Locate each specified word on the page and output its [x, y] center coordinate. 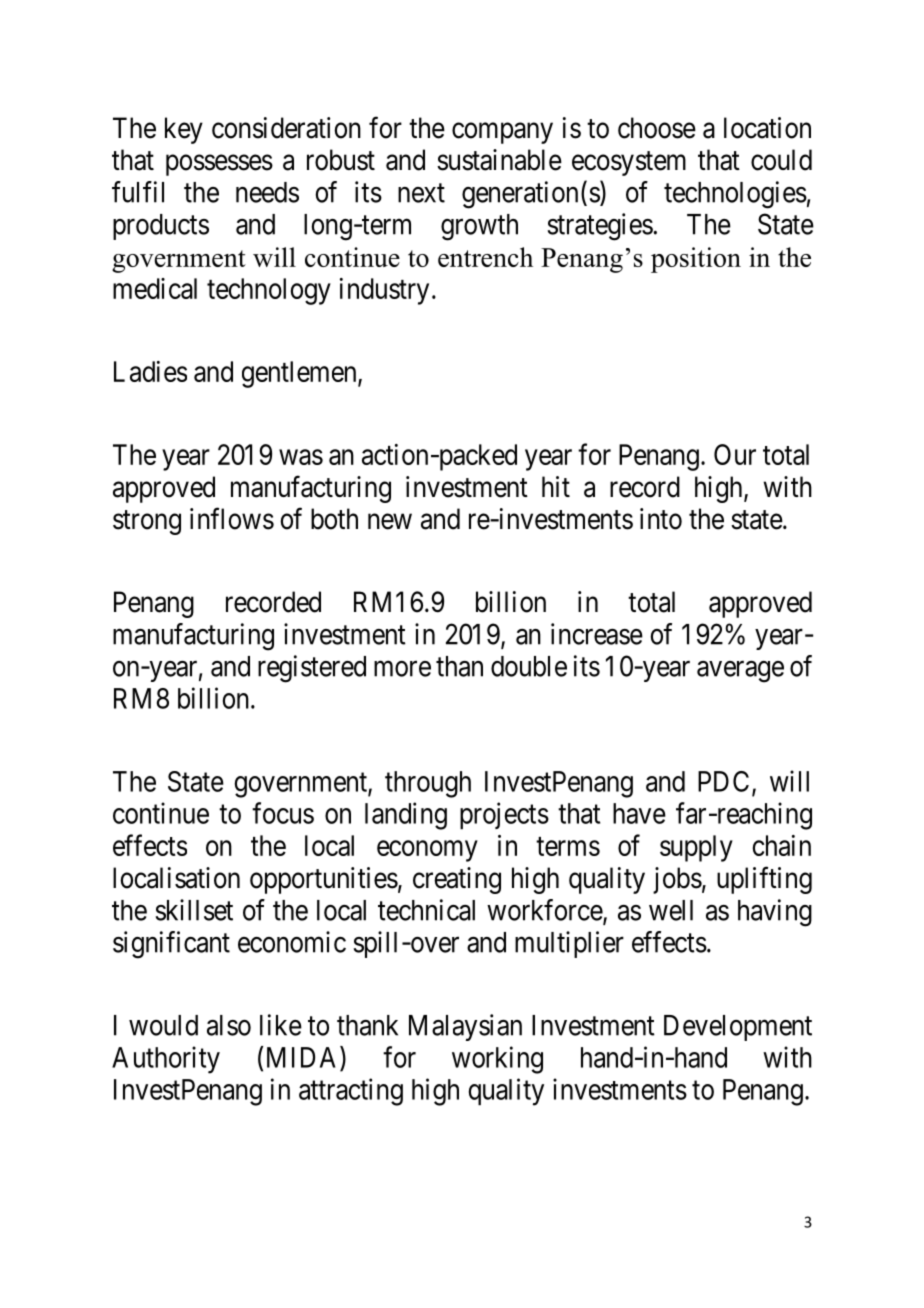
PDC [723, 781]
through [428, 784]
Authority [166, 1060]
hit [556, 486]
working [497, 1060]
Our [735, 454]
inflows [232, 518]
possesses [219, 165]
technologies [735, 195]
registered [312, 669]
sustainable [499, 160]
